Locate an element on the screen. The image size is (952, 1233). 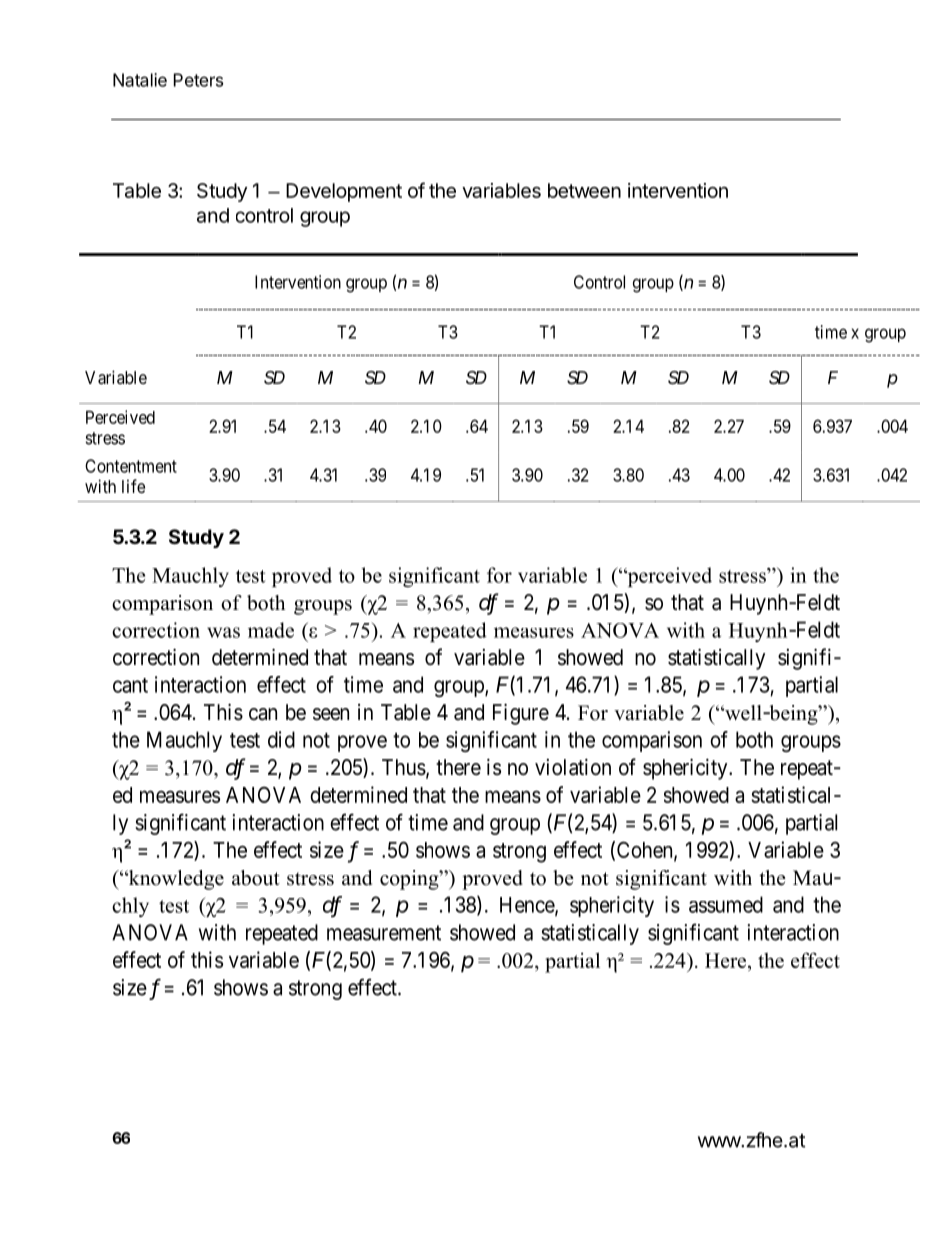
Peters is located at coordinates (198, 80).
